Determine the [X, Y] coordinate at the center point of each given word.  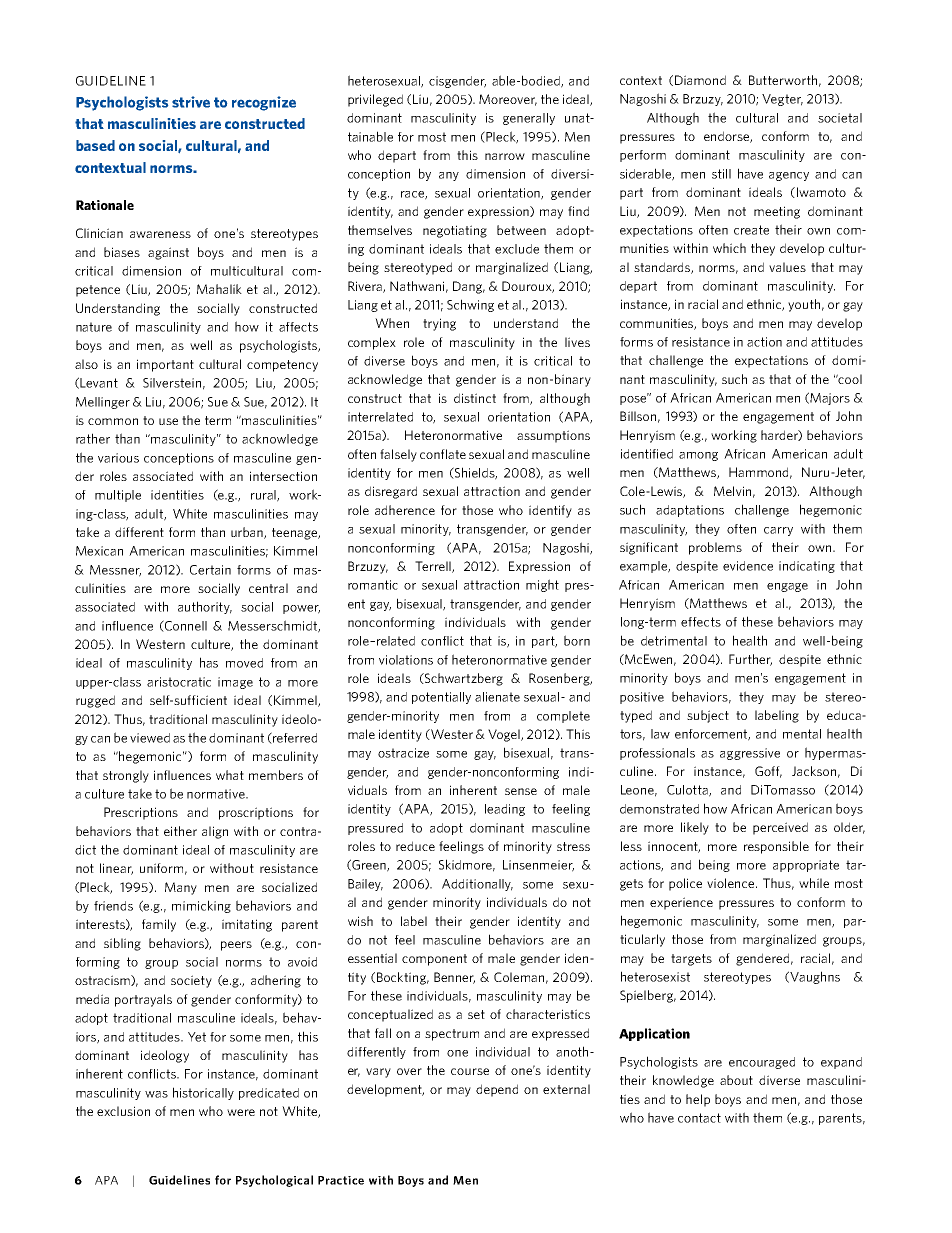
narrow [505, 156]
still [721, 174]
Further [750, 660]
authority [205, 607]
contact [699, 1118]
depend [497, 1090]
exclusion [123, 1111]
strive [191, 102]
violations [406, 660]
